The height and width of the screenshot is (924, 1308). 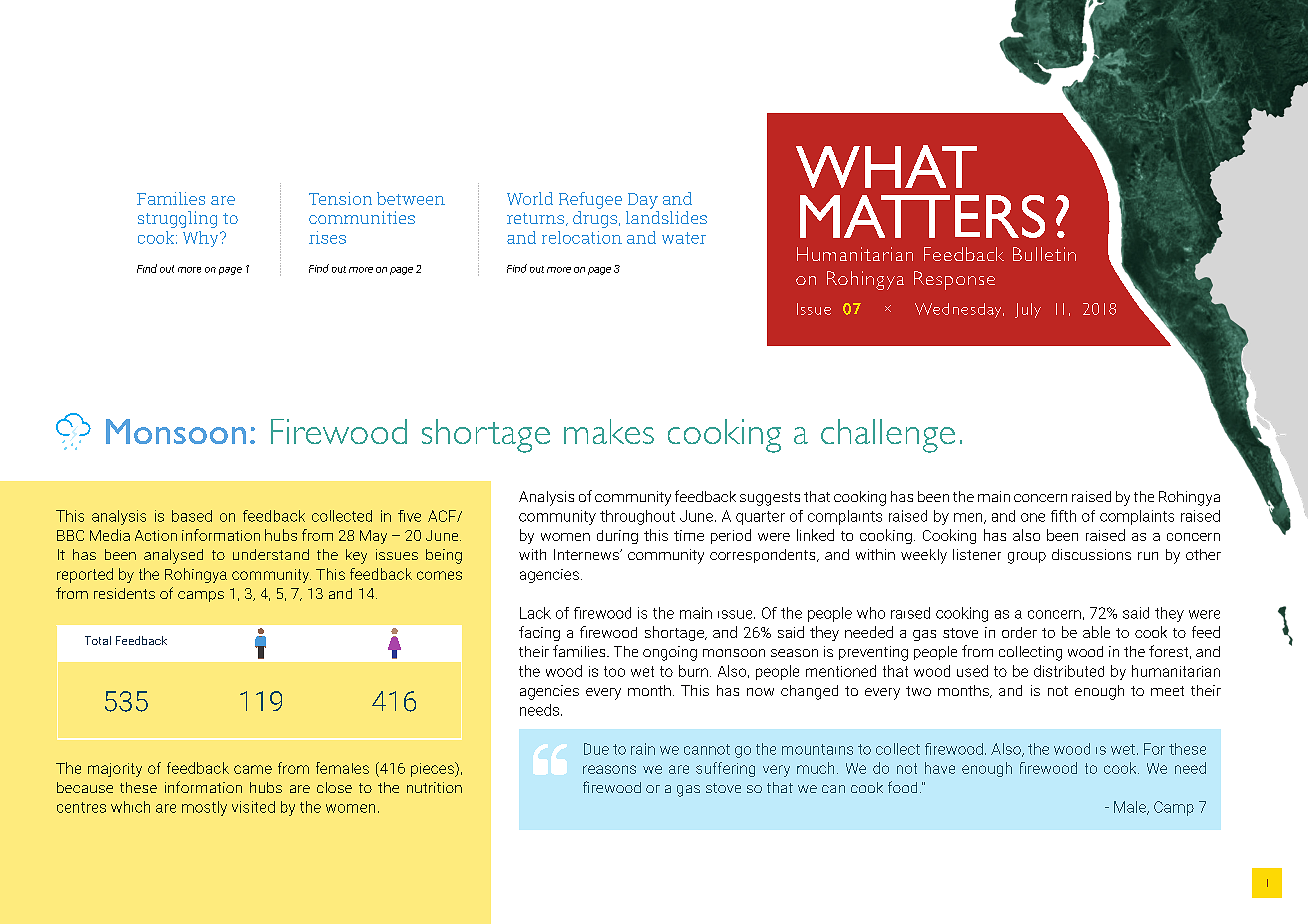 What do you see at coordinates (590, 200) in the screenshot?
I see `Refugee` at bounding box center [590, 200].
